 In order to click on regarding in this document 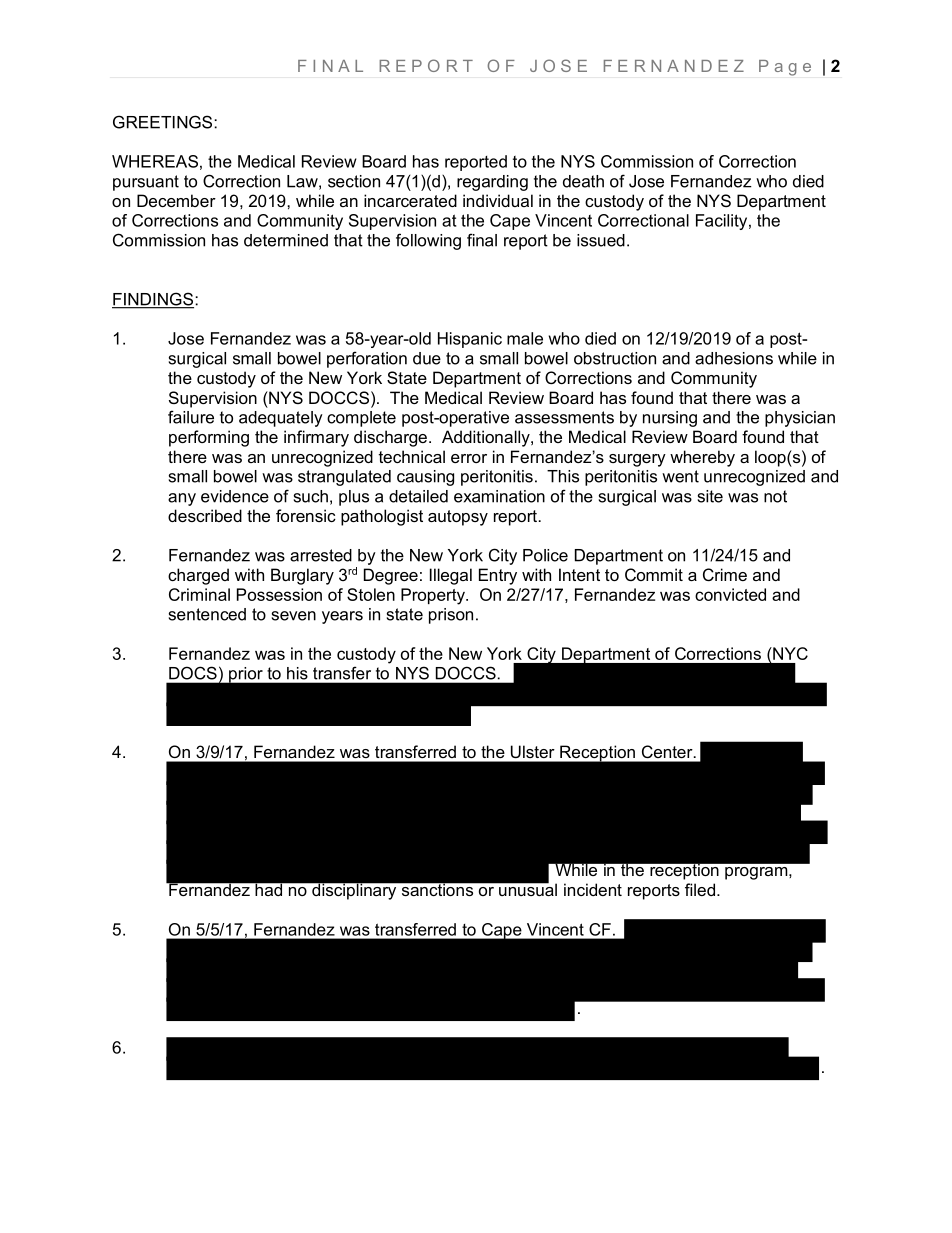, I will do `click(492, 183)`.
